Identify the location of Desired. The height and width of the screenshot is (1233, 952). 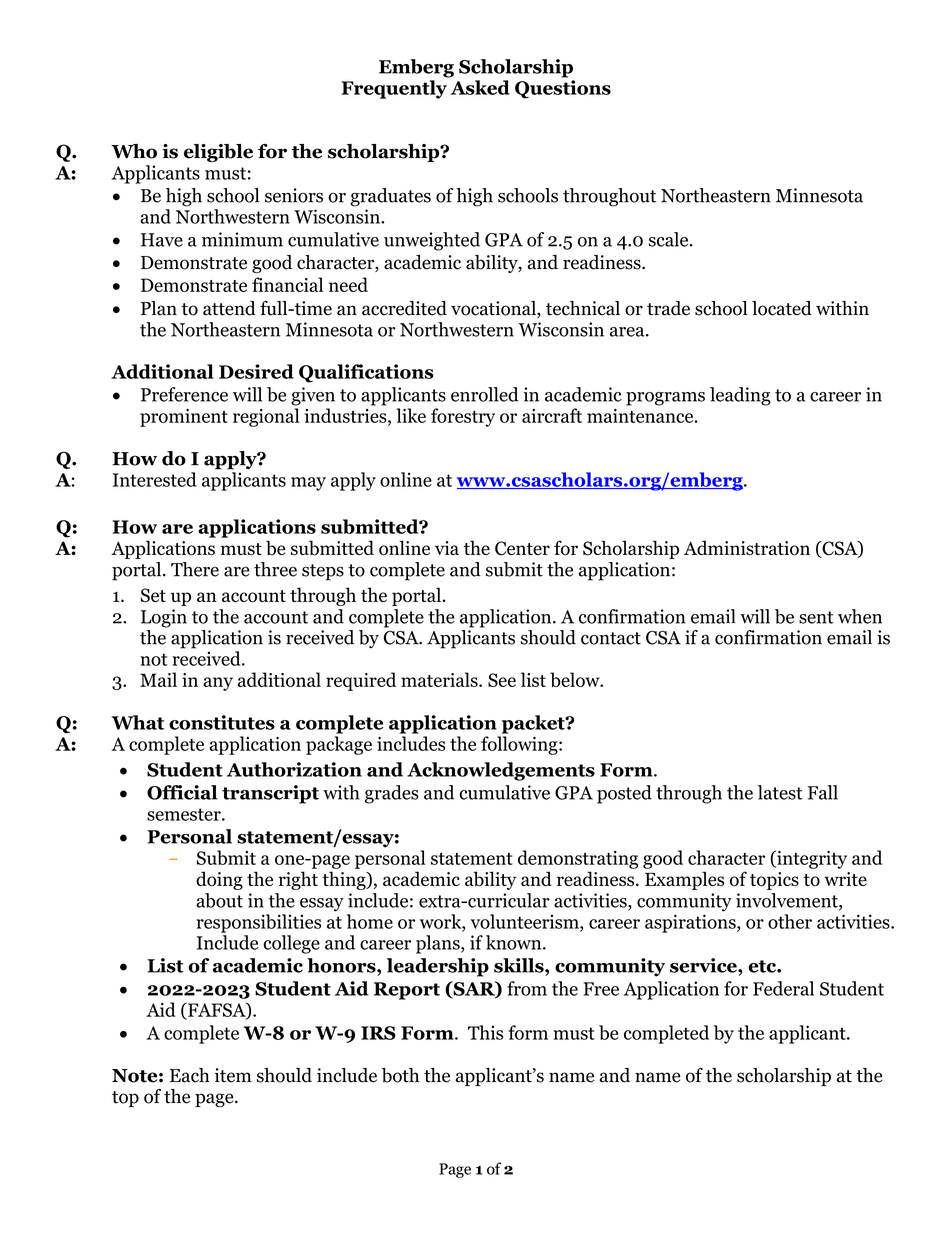
(256, 371).
